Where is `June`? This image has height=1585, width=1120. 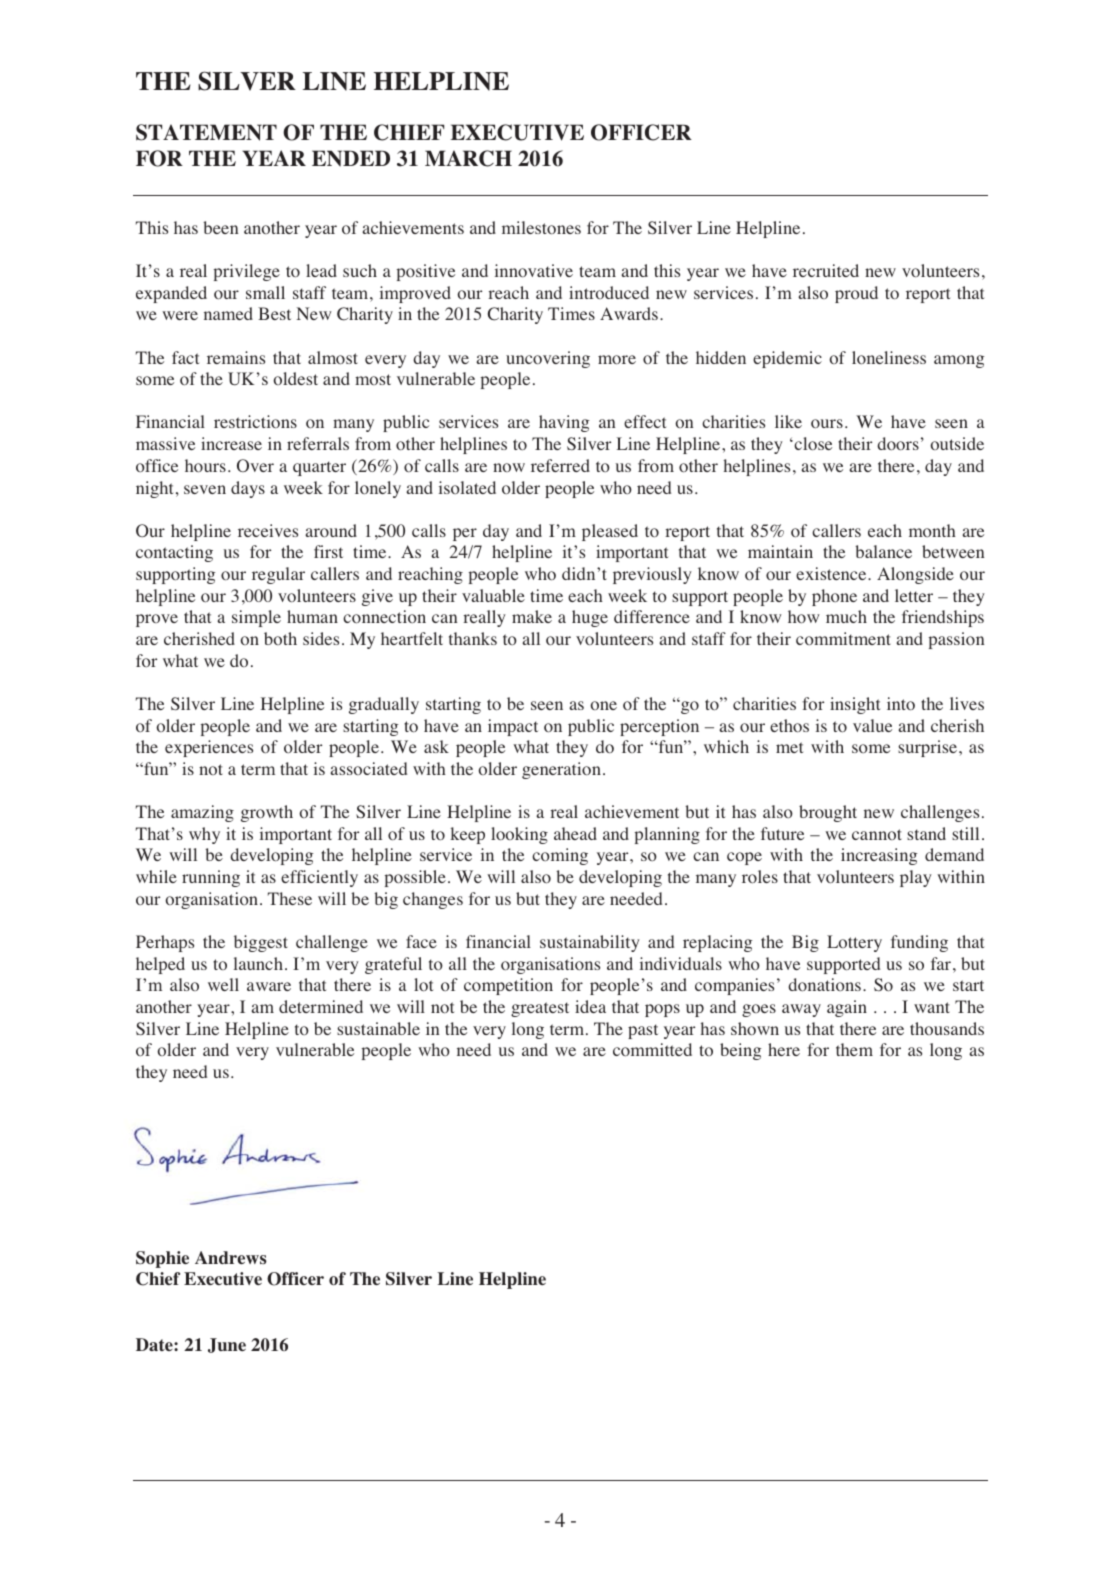 June is located at coordinates (227, 1345).
